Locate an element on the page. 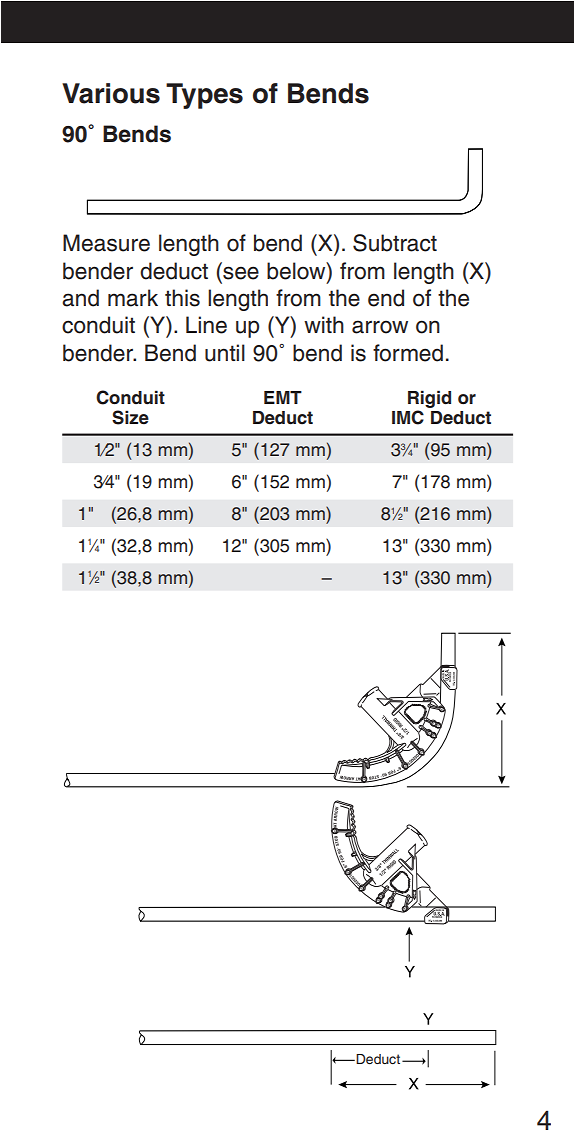  Subtract is located at coordinates (395, 243).
